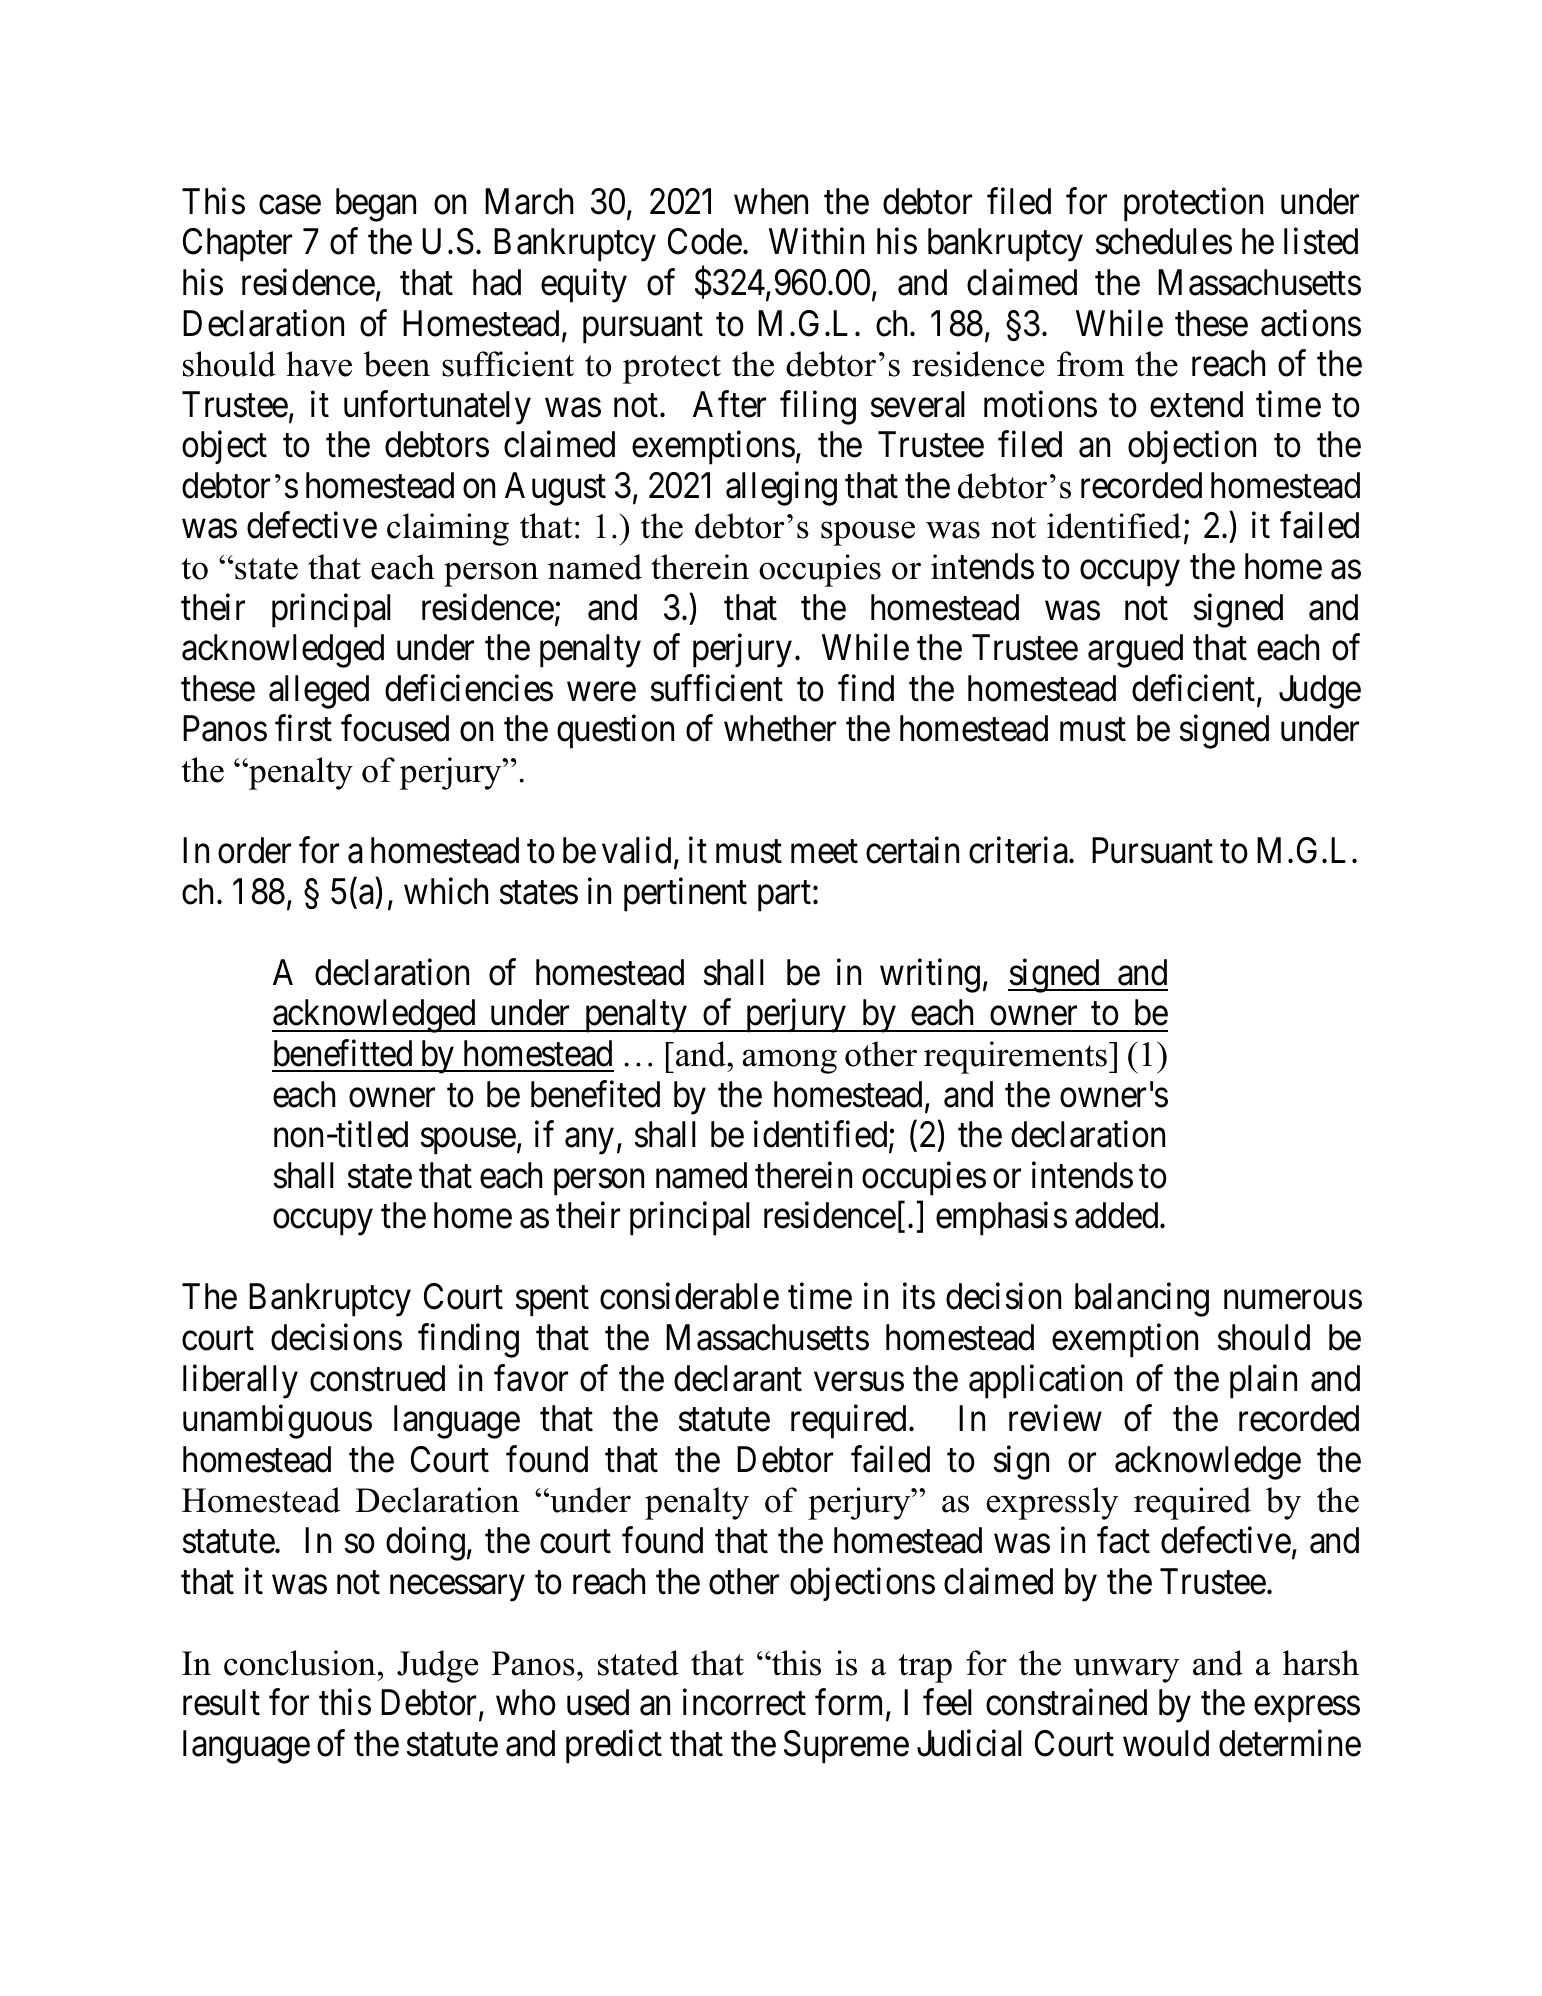  Describe the element at coordinates (1321, 241) in the page. I see `listed` at that location.
